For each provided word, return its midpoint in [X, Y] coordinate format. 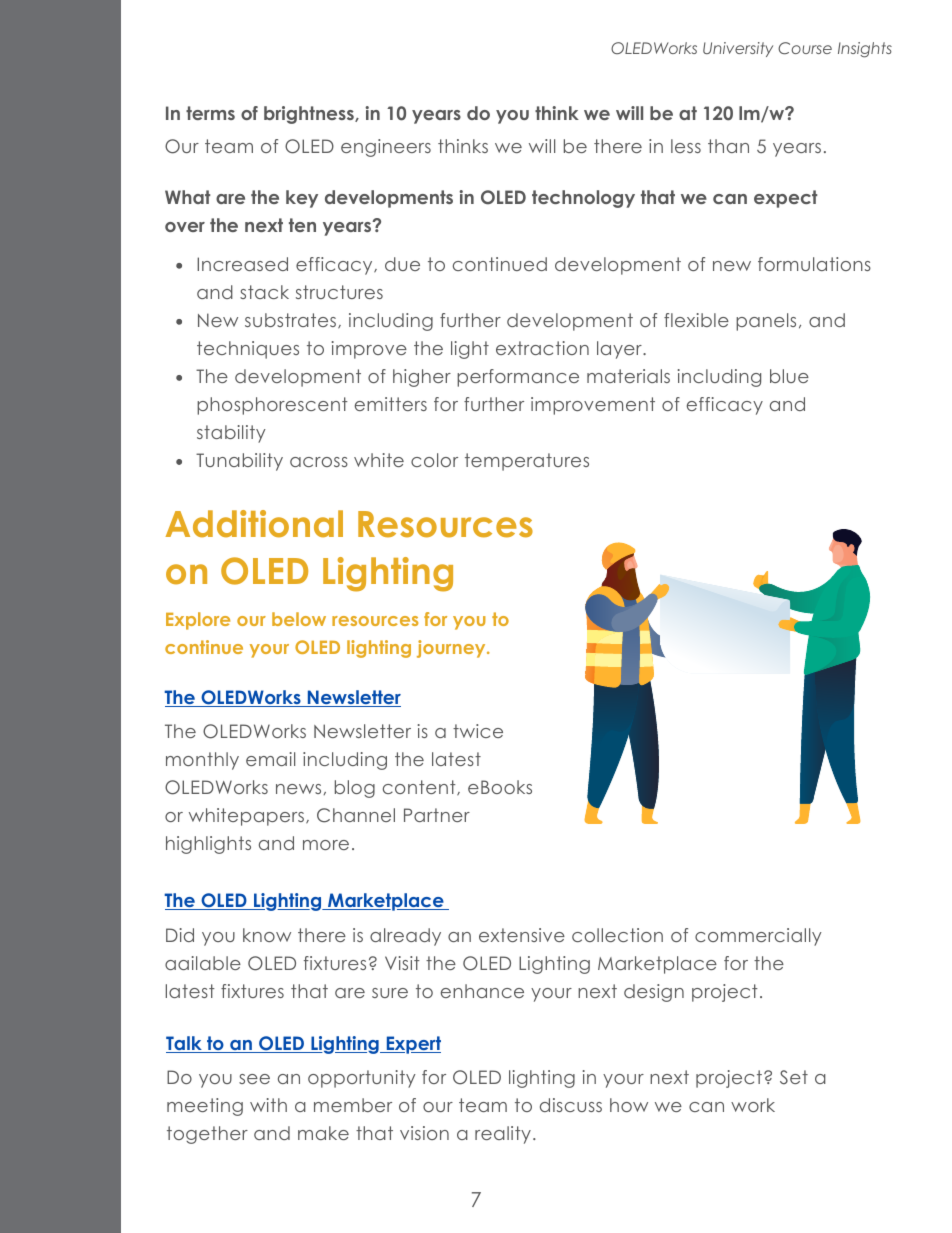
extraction [542, 348]
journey [452, 649]
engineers [386, 148]
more [326, 845]
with [268, 1105]
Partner [437, 815]
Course [805, 48]
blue [789, 376]
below [299, 619]
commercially [758, 937]
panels [766, 322]
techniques [248, 350]
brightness [310, 115]
